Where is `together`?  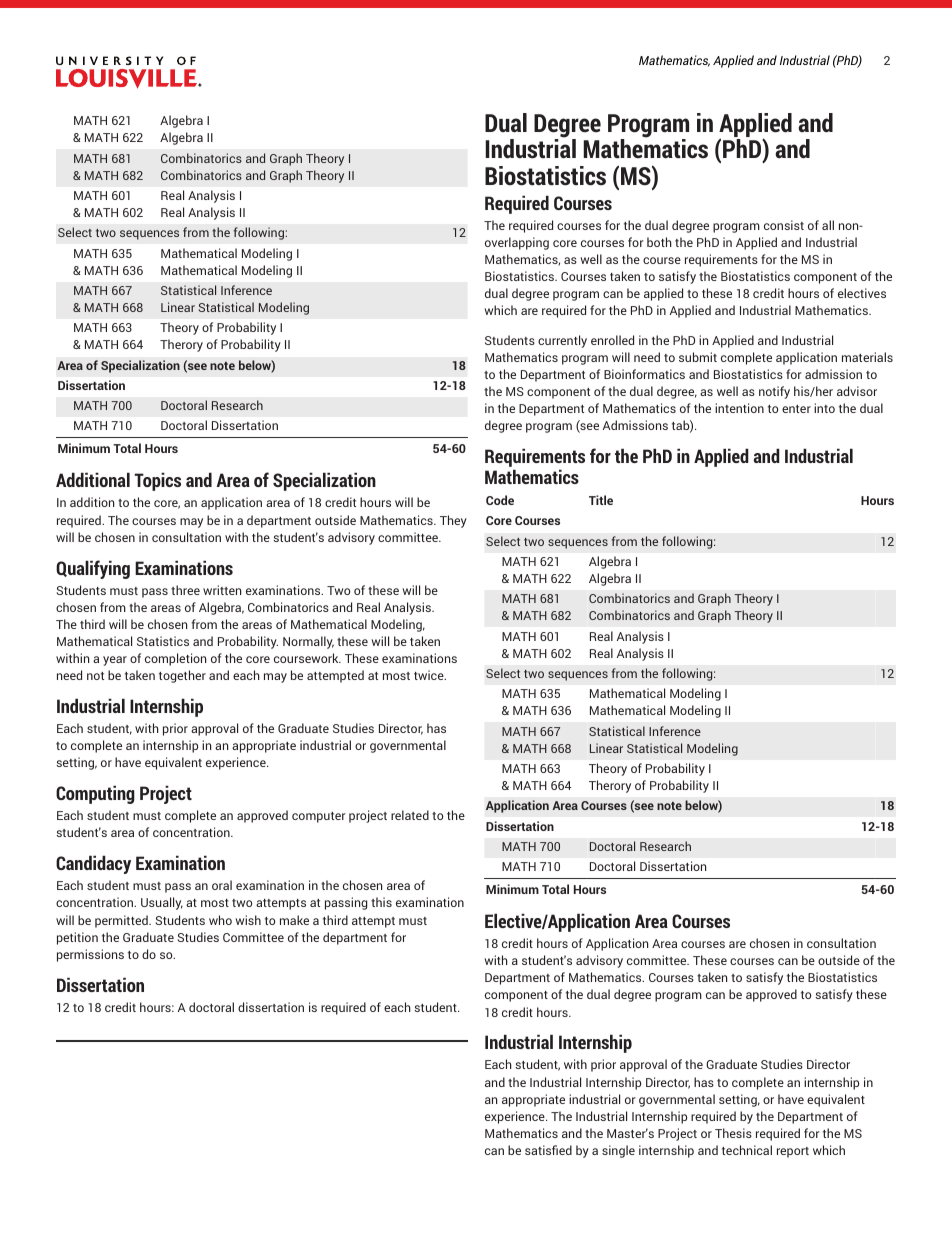
together is located at coordinates (182, 676).
